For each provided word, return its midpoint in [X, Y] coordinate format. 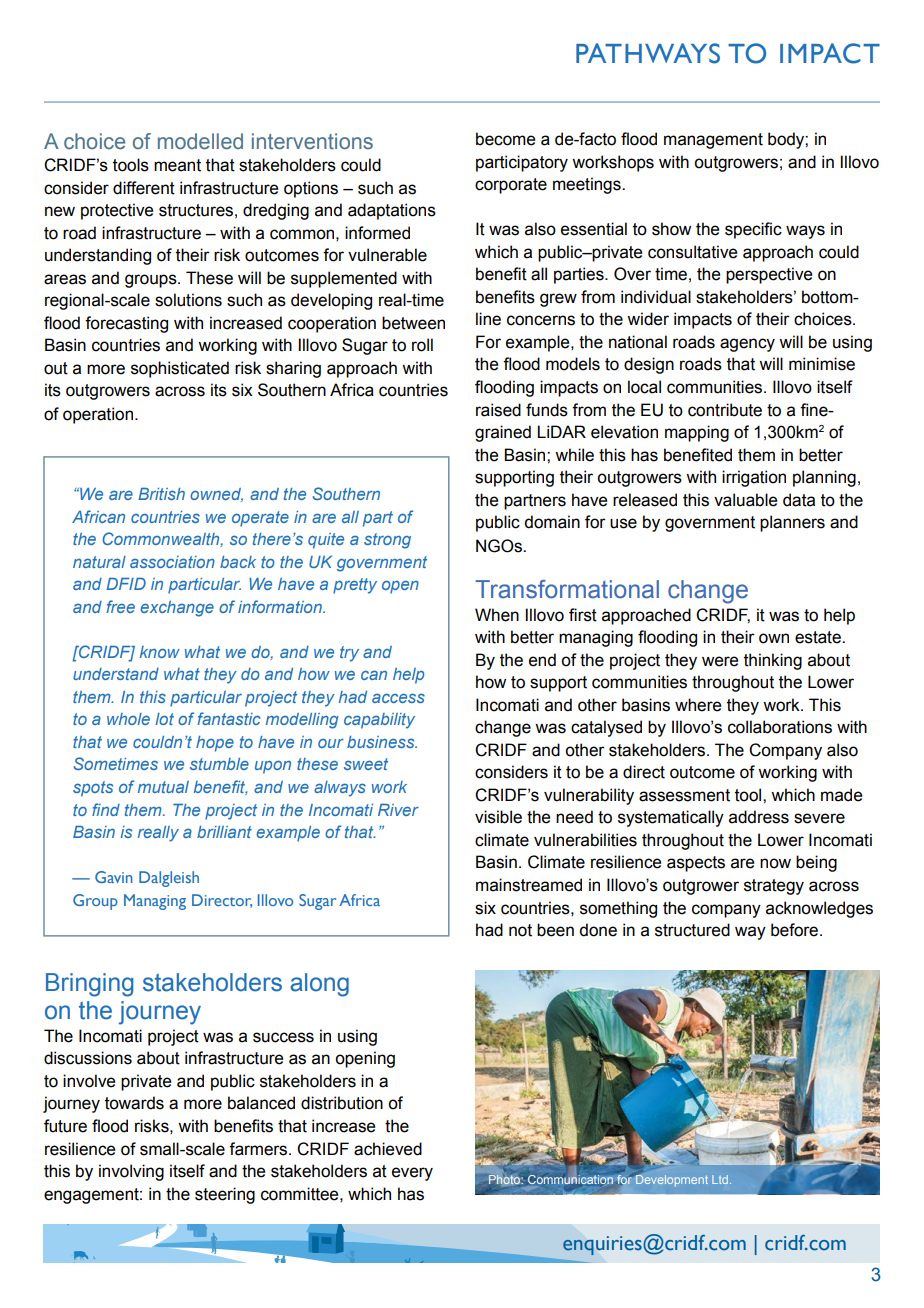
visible [498, 817]
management [713, 141]
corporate [511, 186]
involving [131, 1172]
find [106, 809]
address [759, 817]
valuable [745, 500]
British [161, 494]
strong [387, 541]
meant [177, 165]
